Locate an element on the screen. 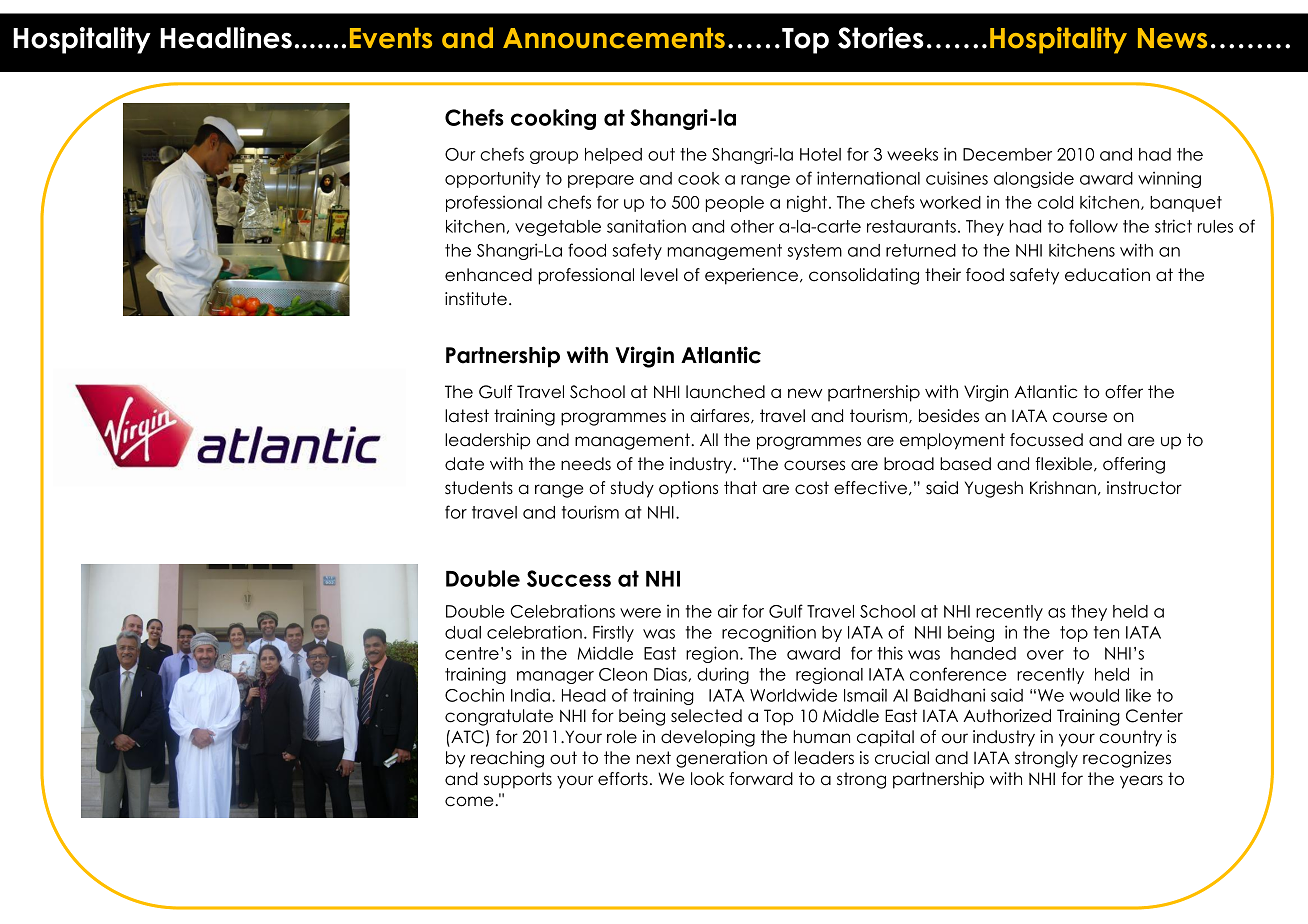 This screenshot has width=1308, height=924. education is located at coordinates (1107, 275).
